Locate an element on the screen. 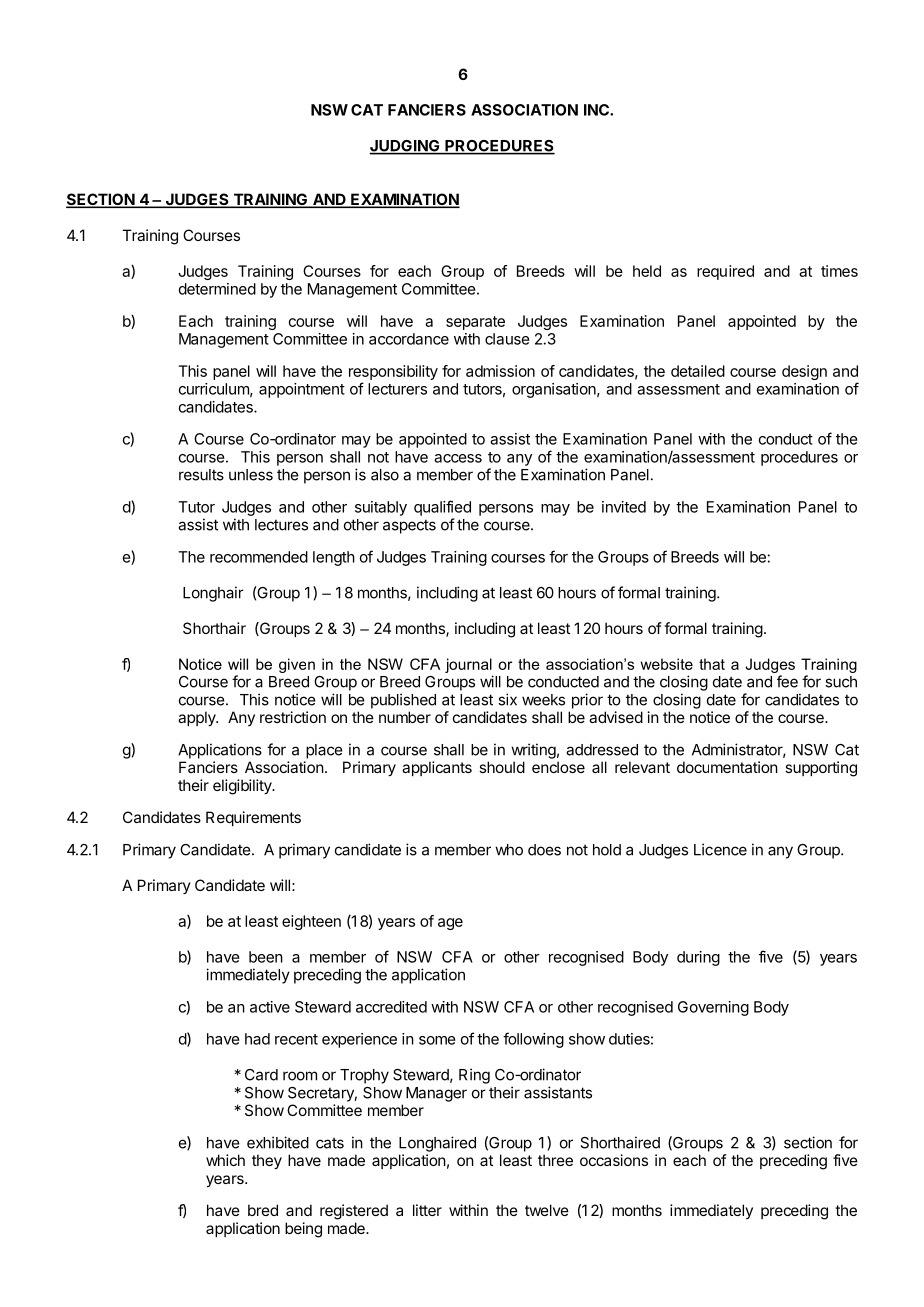 The height and width of the screenshot is (1307, 924). required is located at coordinates (725, 272).
